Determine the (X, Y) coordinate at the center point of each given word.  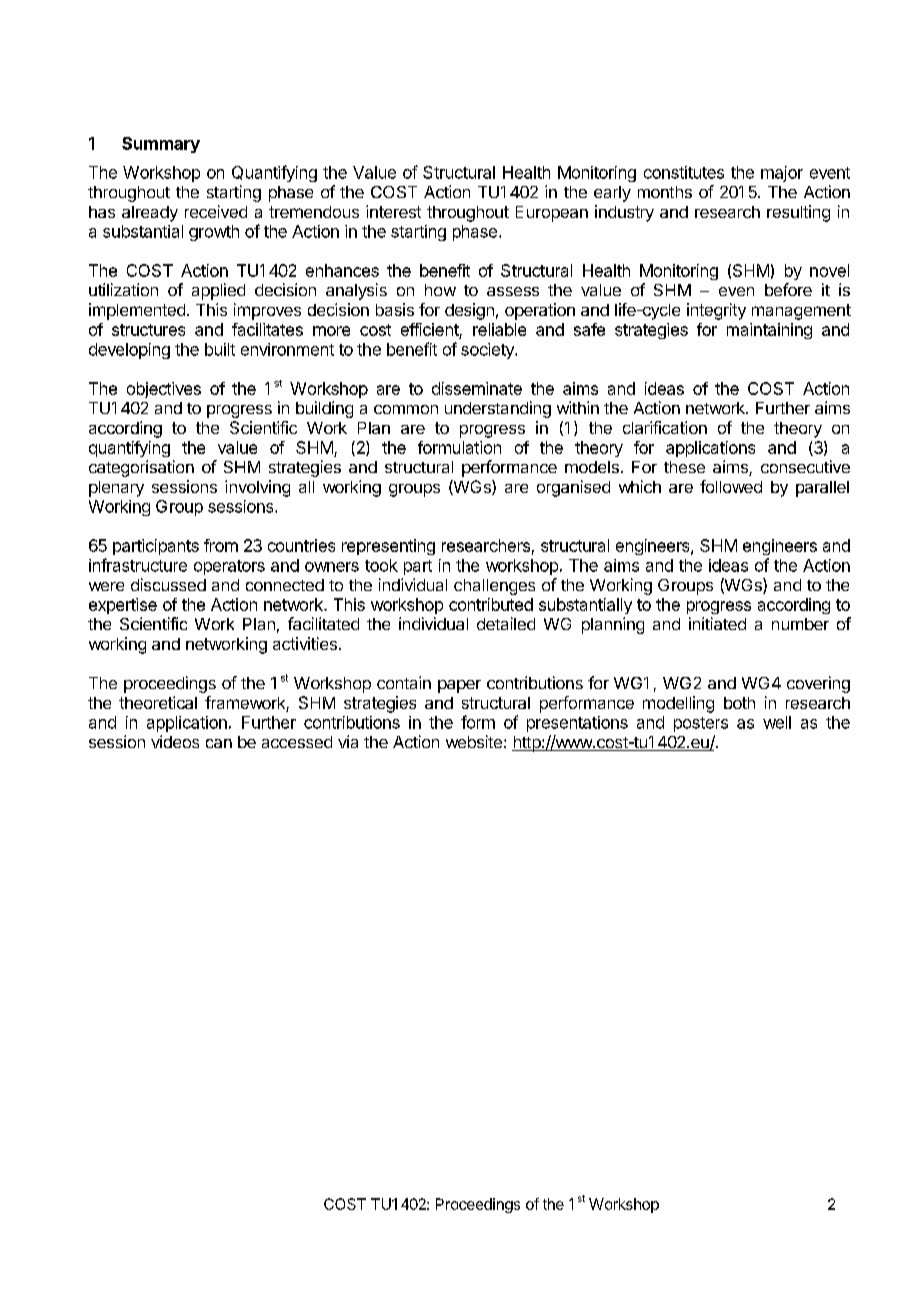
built (220, 349)
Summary (161, 145)
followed (731, 486)
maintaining (769, 331)
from (221, 545)
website (474, 741)
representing (388, 547)
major (782, 174)
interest (393, 211)
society (488, 351)
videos (175, 741)
